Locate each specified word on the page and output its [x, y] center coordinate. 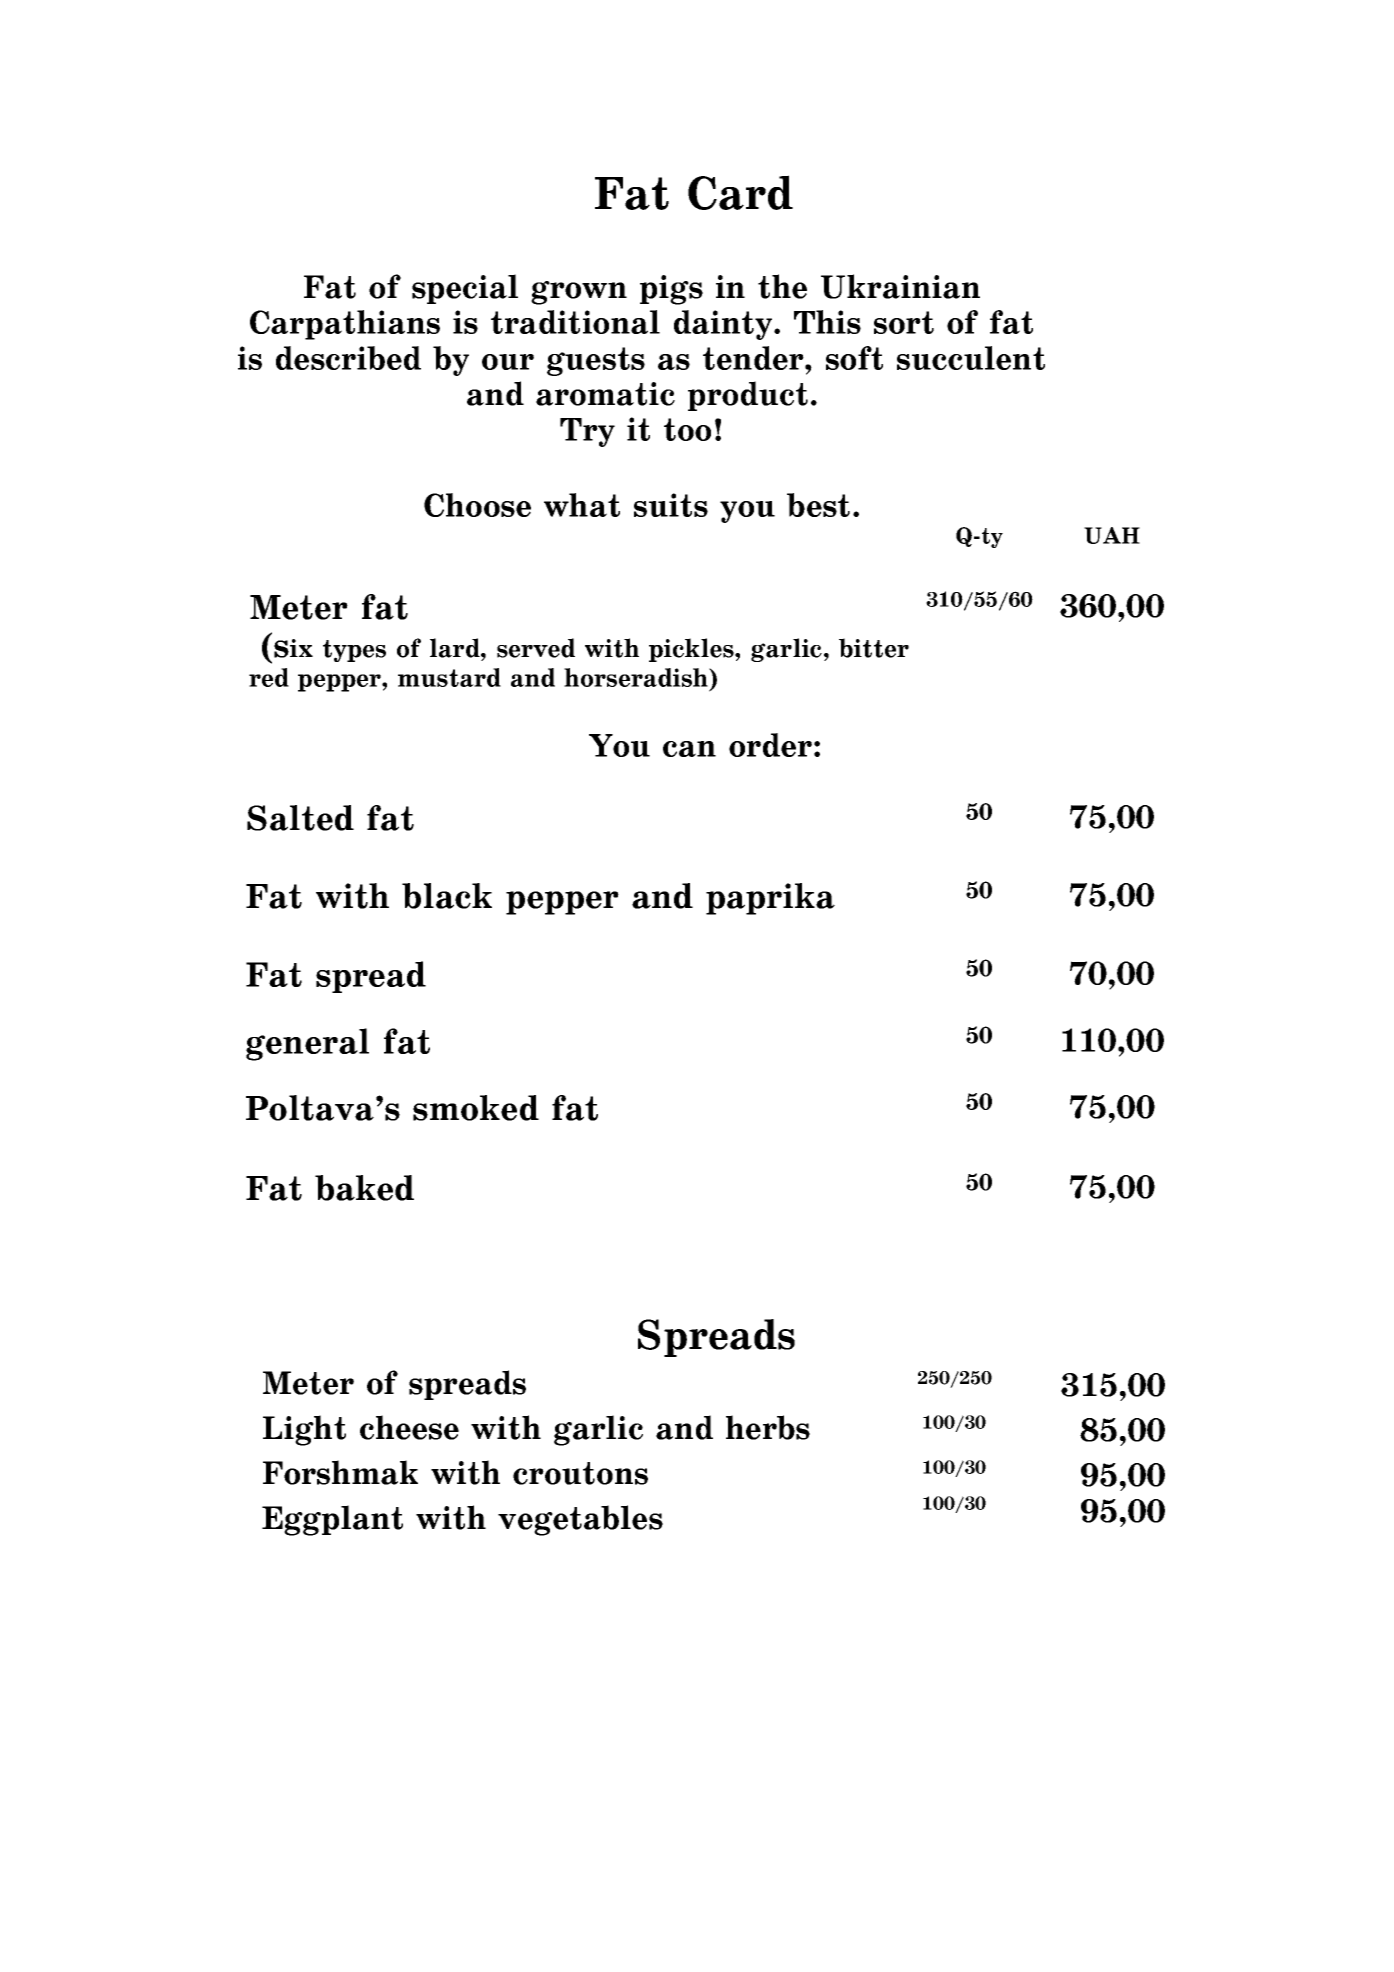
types [354, 651]
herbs [768, 1427]
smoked [476, 1108]
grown [579, 293]
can [689, 749]
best [818, 505]
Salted [300, 818]
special [465, 289]
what [582, 505]
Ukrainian [900, 286]
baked [364, 1188]
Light [304, 1430]
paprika [770, 899]
